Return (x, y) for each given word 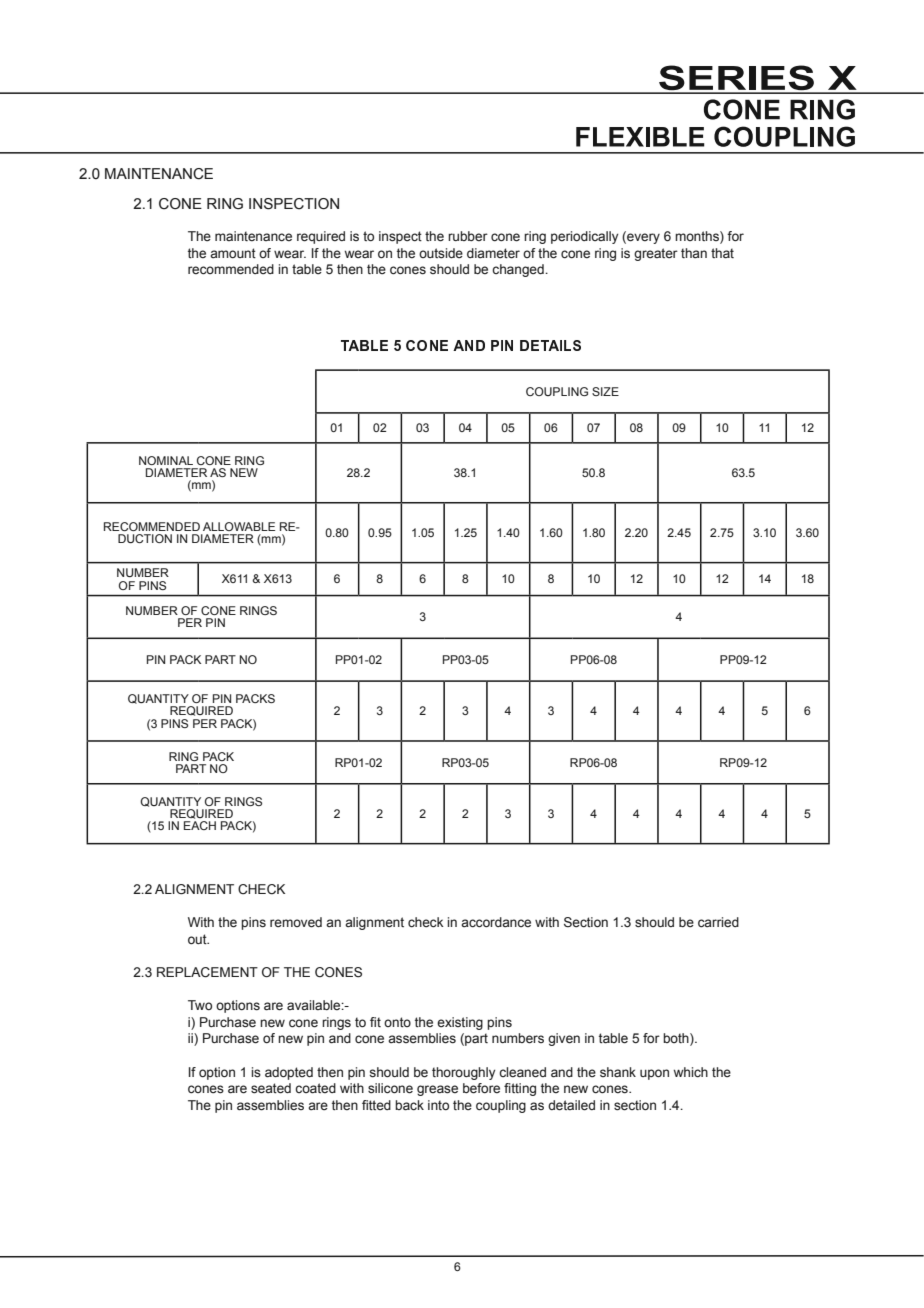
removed (296, 922)
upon (654, 1074)
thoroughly (463, 1073)
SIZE (605, 391)
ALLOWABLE (239, 526)
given (564, 1039)
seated (271, 1088)
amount (233, 253)
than (694, 253)
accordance (496, 922)
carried (718, 922)
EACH (200, 825)
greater (656, 254)
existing (460, 1023)
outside (441, 253)
